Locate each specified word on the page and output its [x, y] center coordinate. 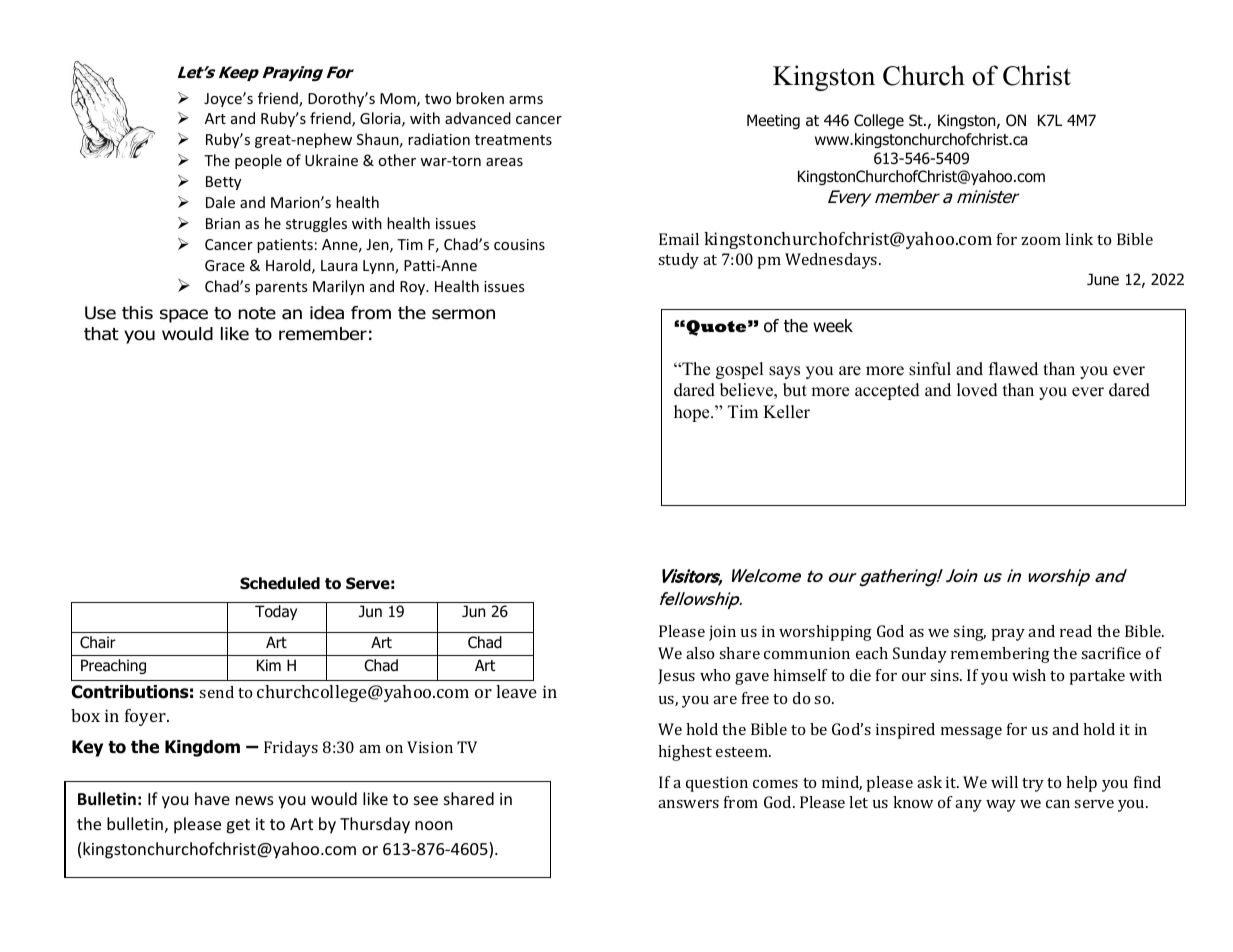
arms [526, 100]
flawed [1013, 369]
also [700, 653]
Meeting [773, 121]
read [1076, 631]
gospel [740, 370]
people [258, 161]
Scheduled [280, 583]
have [212, 798]
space [184, 316]
